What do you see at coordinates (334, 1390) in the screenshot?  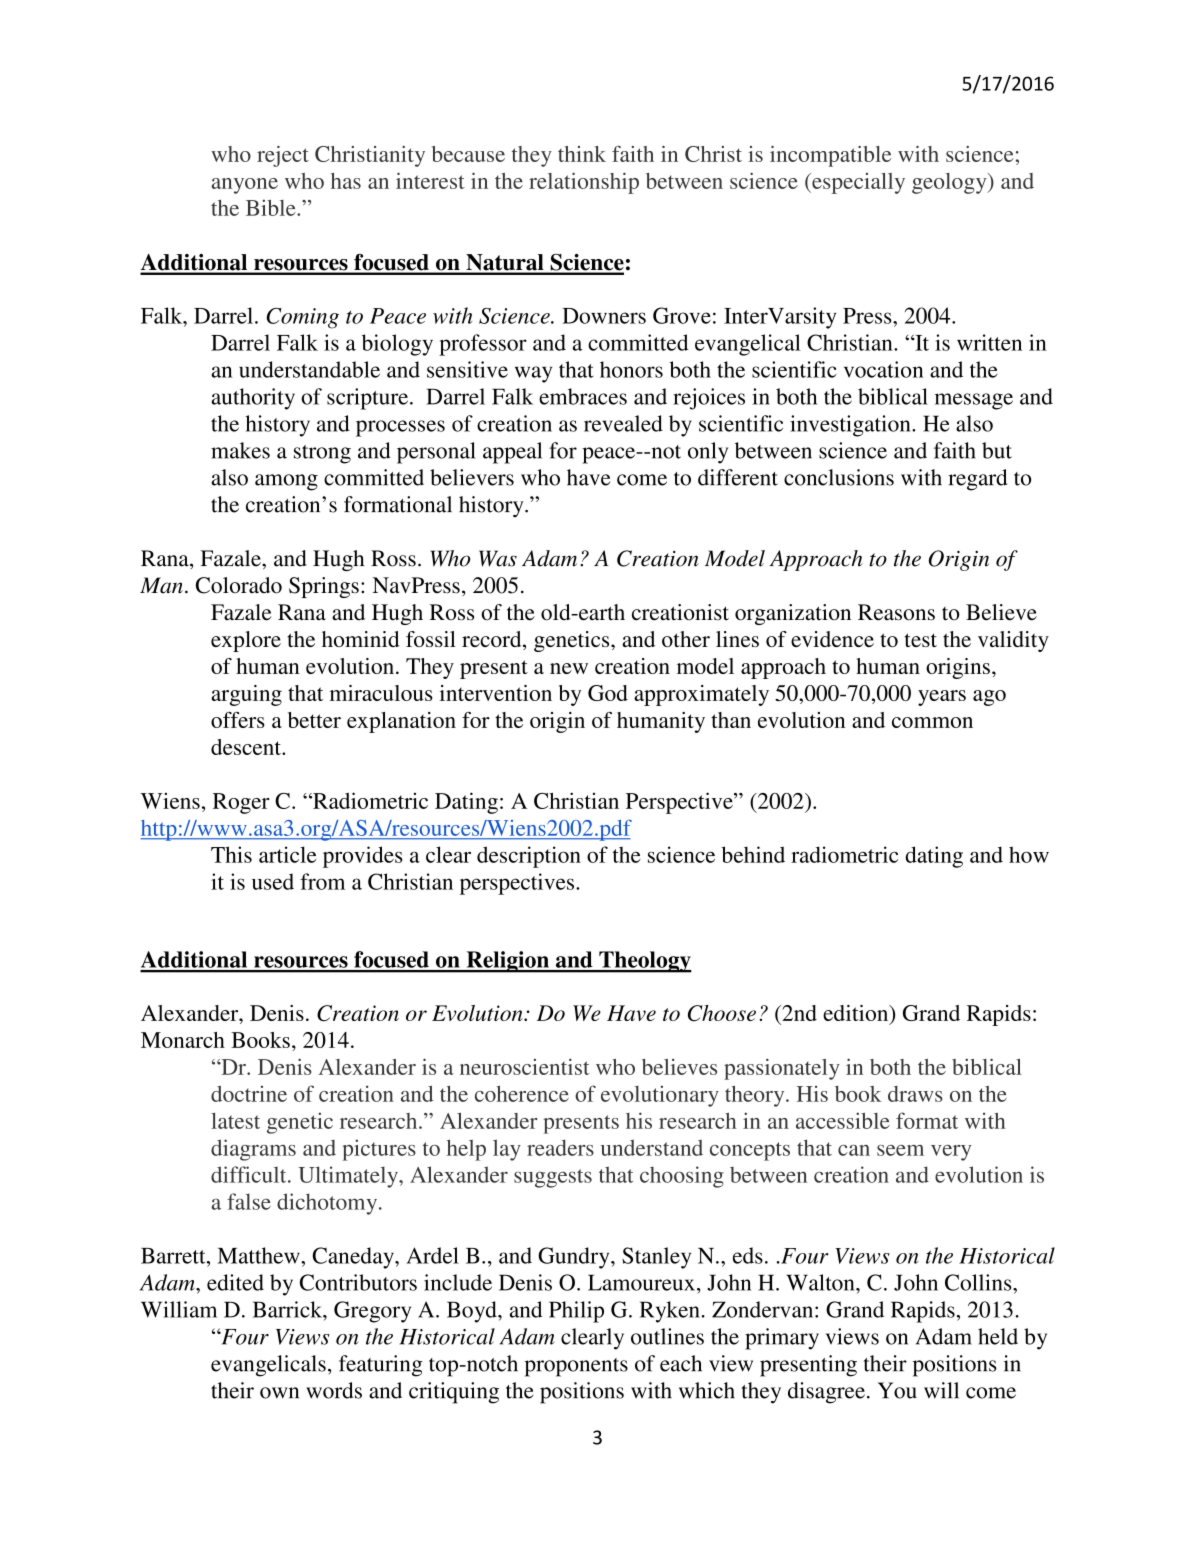 I see `words` at bounding box center [334, 1390].
